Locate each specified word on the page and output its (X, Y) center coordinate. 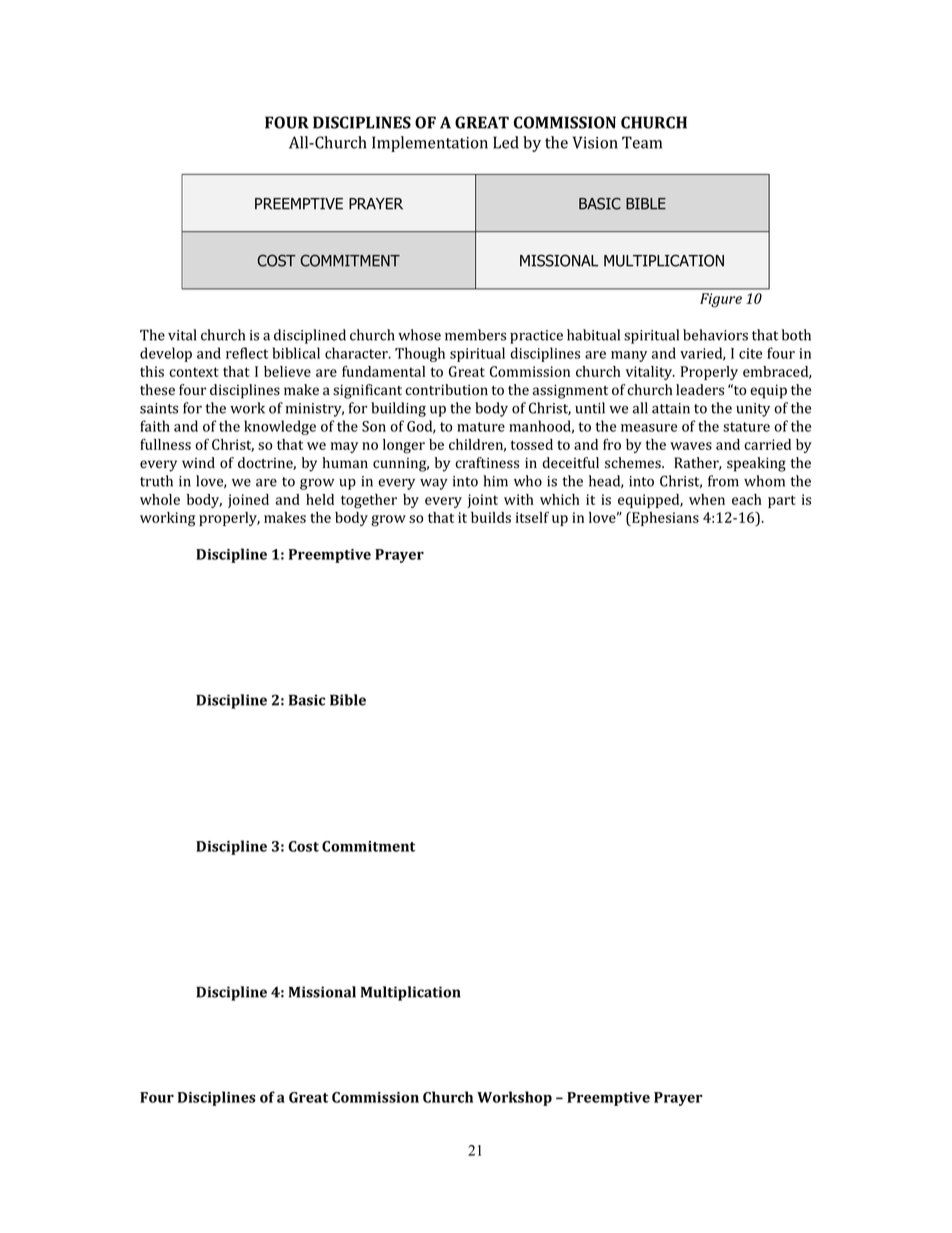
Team (642, 142)
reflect (247, 353)
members (475, 335)
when (707, 499)
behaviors (715, 335)
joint (482, 501)
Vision (595, 142)
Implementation (430, 144)
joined (248, 501)
